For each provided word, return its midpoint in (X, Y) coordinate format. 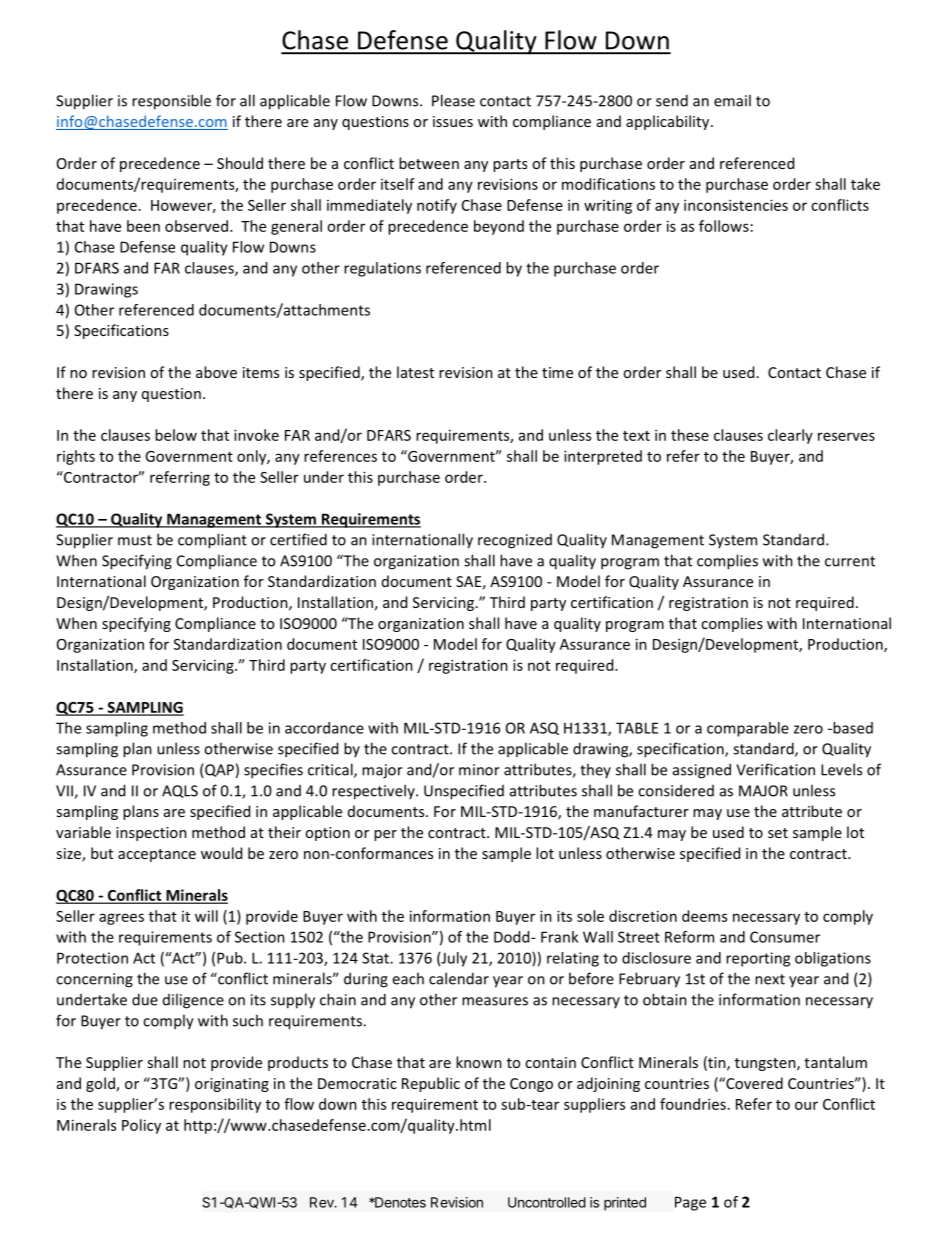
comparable (748, 729)
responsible (171, 102)
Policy (141, 1126)
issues (453, 121)
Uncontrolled (547, 1202)
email (732, 100)
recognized (515, 541)
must (135, 540)
